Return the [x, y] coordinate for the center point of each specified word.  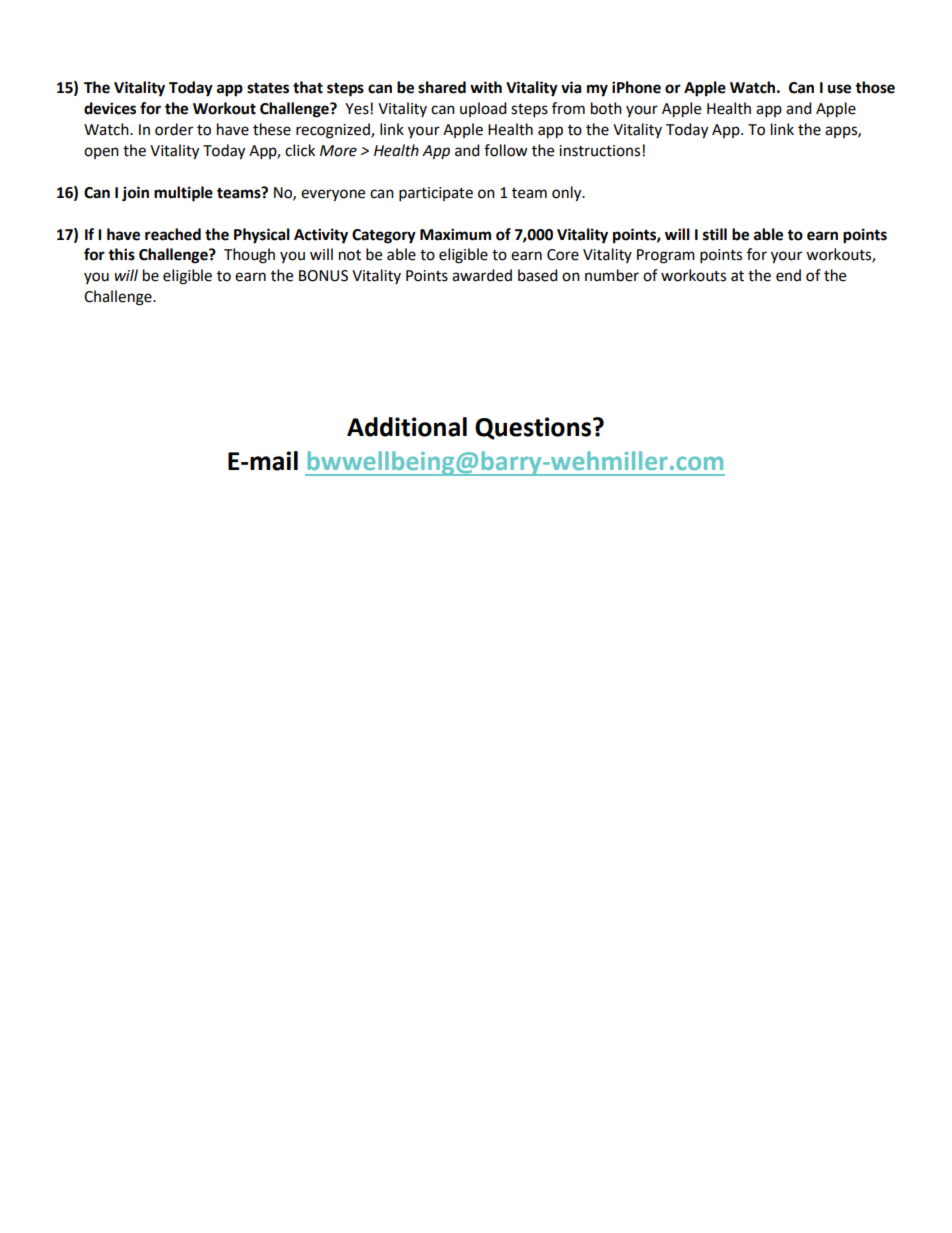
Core [563, 255]
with [486, 87]
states [268, 88]
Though [249, 256]
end [788, 275]
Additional [407, 427]
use [839, 89]
